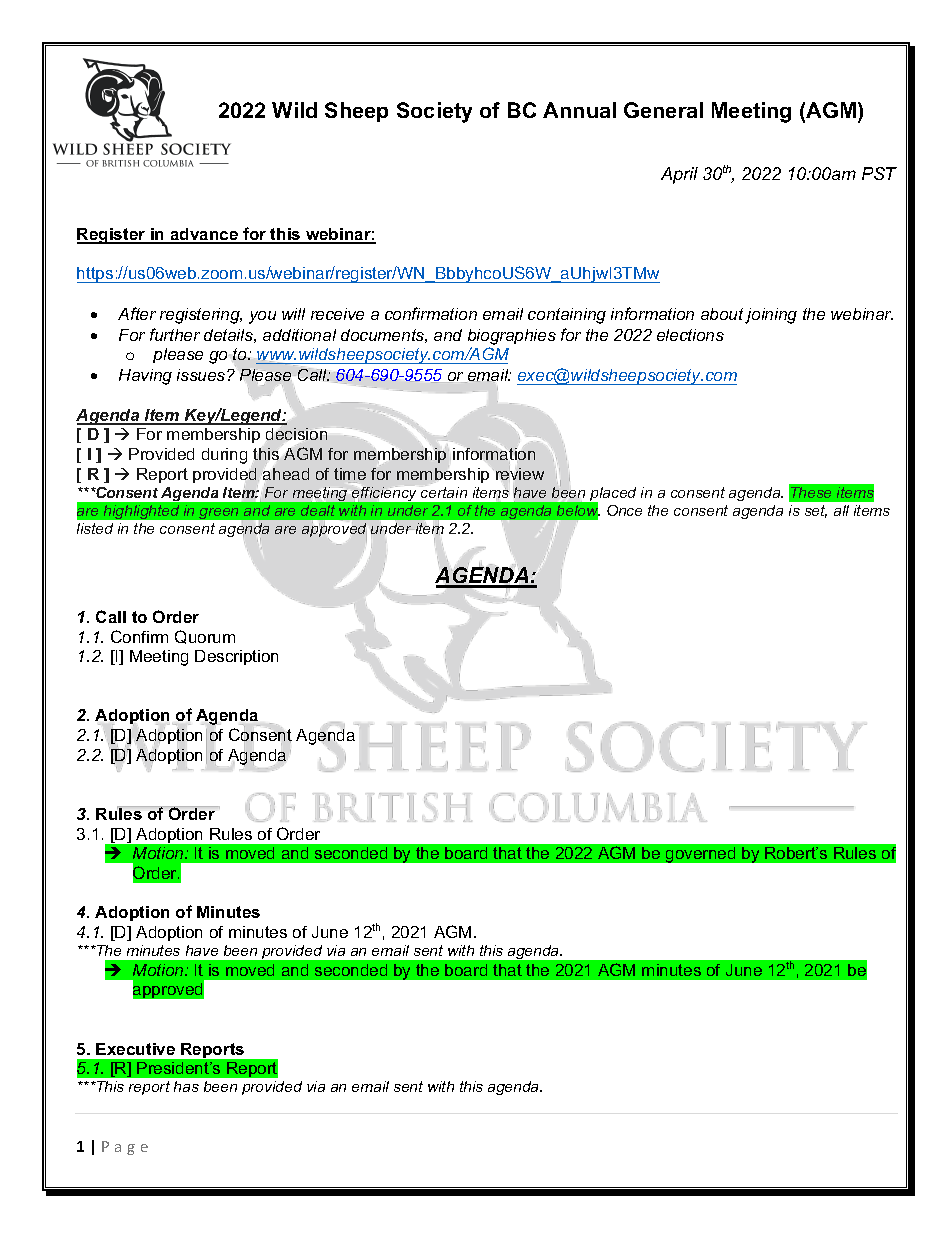 The width and height of the screenshot is (952, 1233). What do you see at coordinates (125, 1148) in the screenshot?
I see `Page` at bounding box center [125, 1148].
